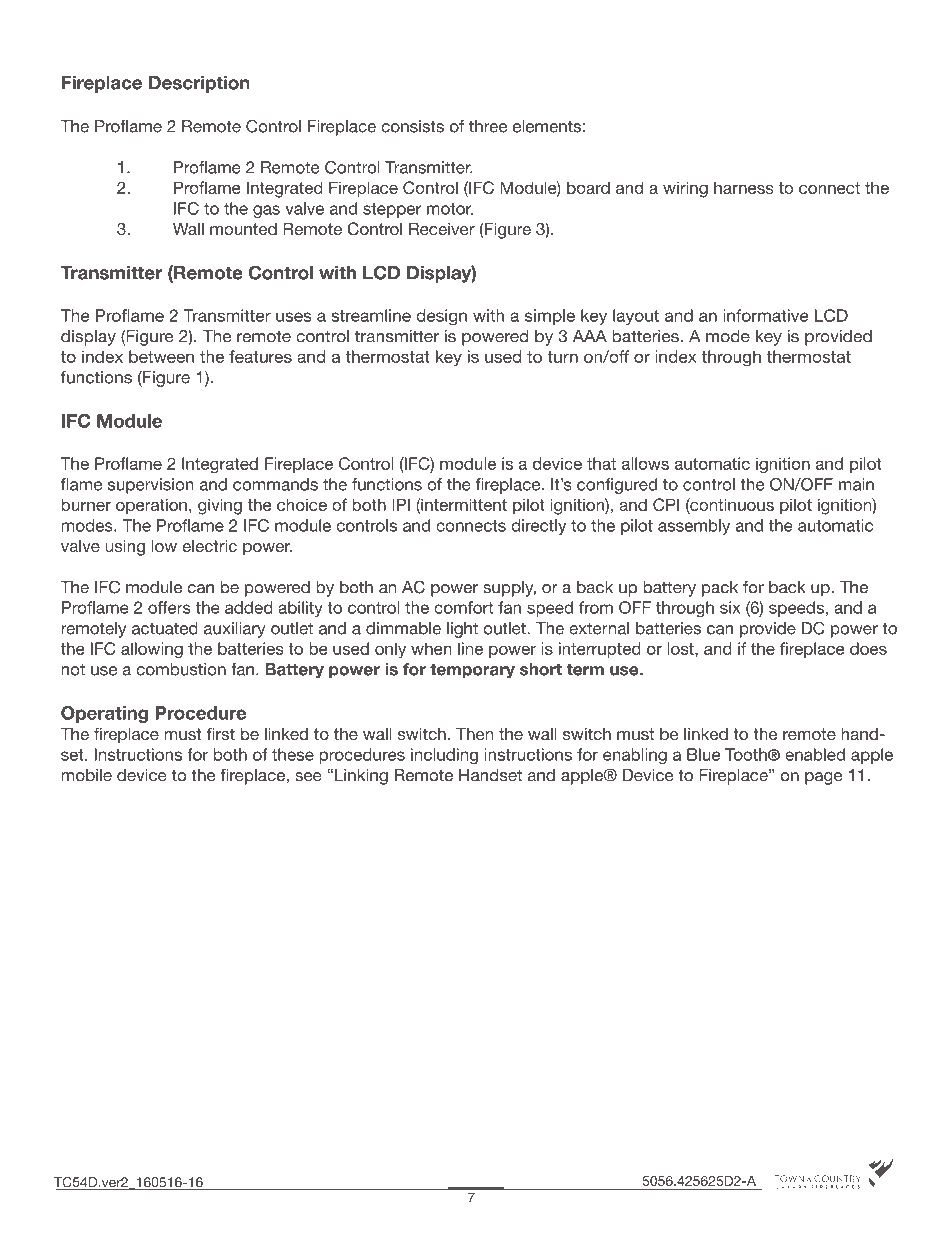 The image size is (952, 1233). I want to click on informative, so click(766, 315).
